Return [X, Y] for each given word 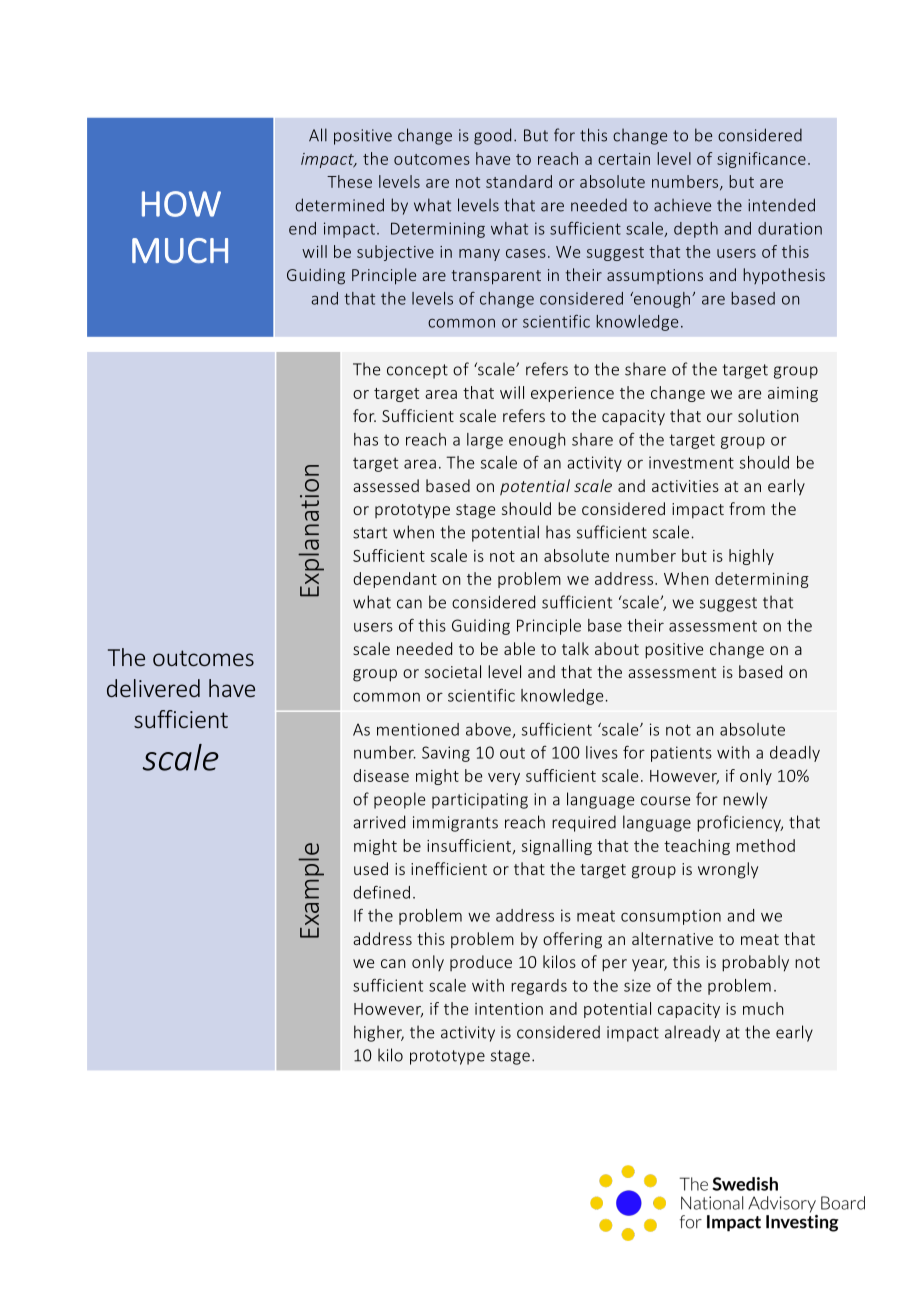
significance [761, 160]
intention [509, 1009]
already [692, 1033]
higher [379, 1033]
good [492, 136]
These [349, 181]
